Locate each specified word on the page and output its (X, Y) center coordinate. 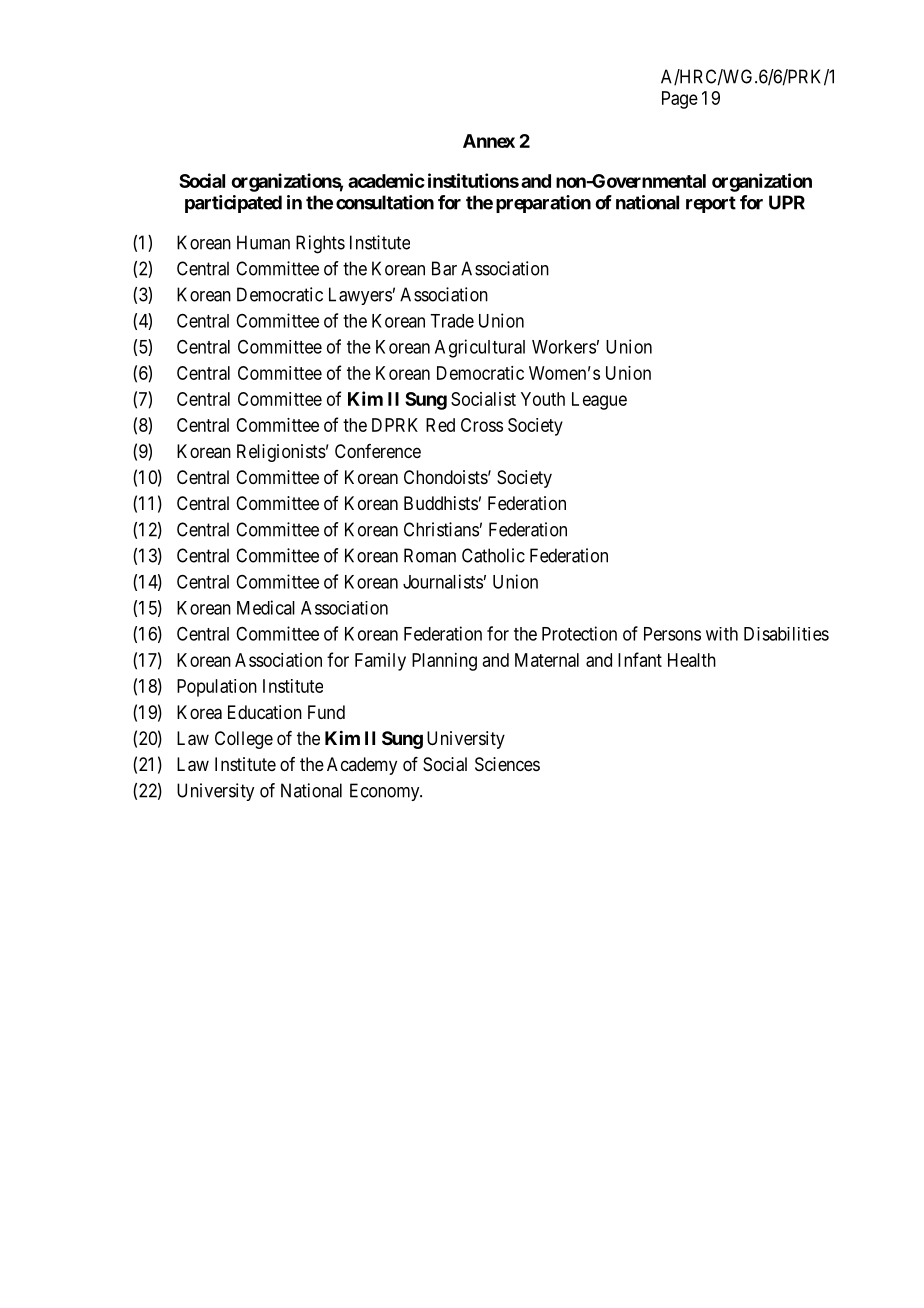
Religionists (281, 453)
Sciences (507, 764)
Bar (444, 268)
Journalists (443, 581)
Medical (266, 607)
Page (680, 100)
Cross (482, 425)
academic (386, 180)
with (722, 634)
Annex (489, 141)
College (244, 740)
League (599, 401)
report (711, 204)
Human (263, 242)
